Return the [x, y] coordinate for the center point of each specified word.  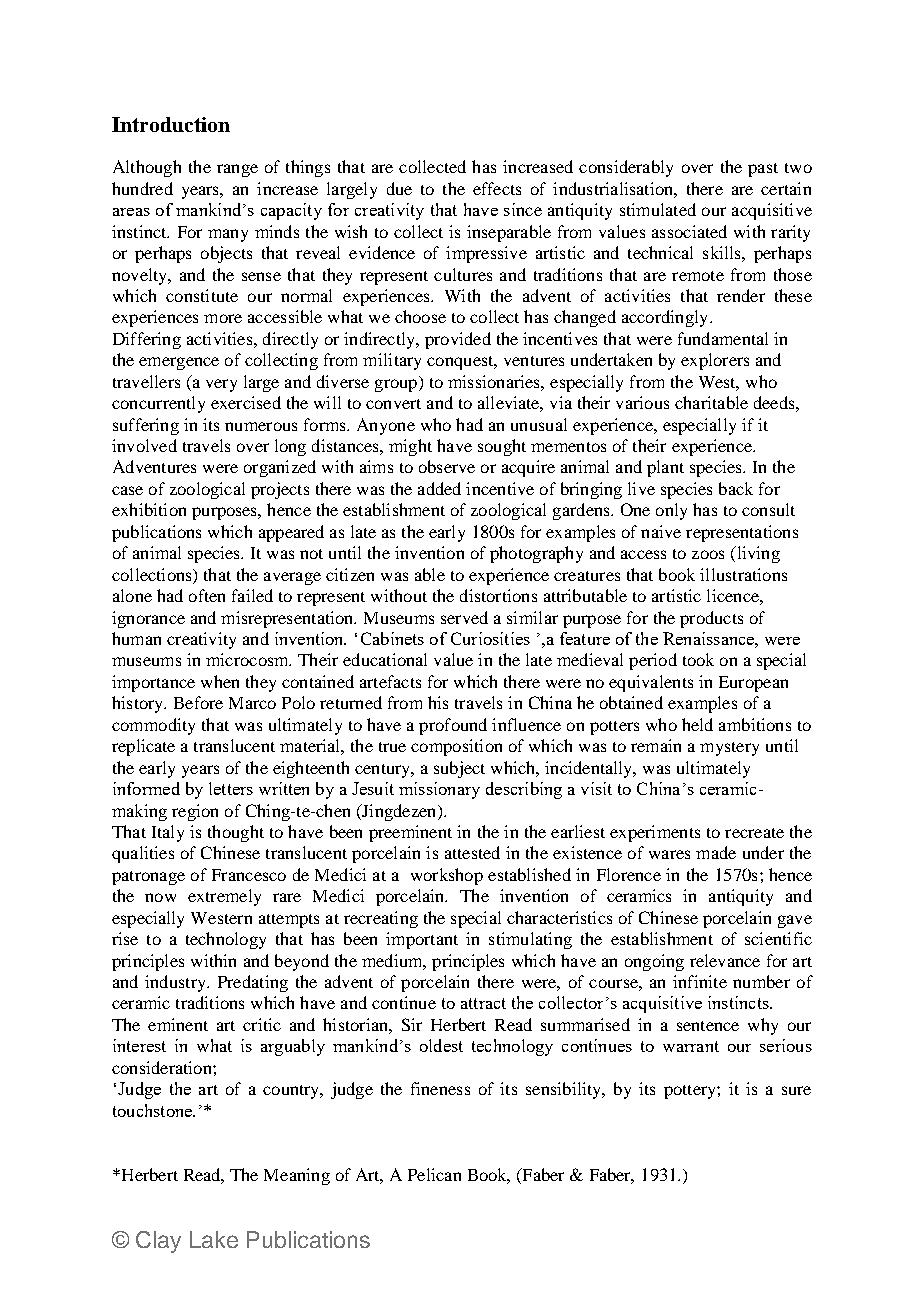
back [736, 488]
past [763, 170]
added [439, 488]
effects [497, 188]
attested [472, 852]
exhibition [149, 509]
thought [236, 833]
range [237, 170]
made [716, 852]
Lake [214, 1239]
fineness [440, 1088]
